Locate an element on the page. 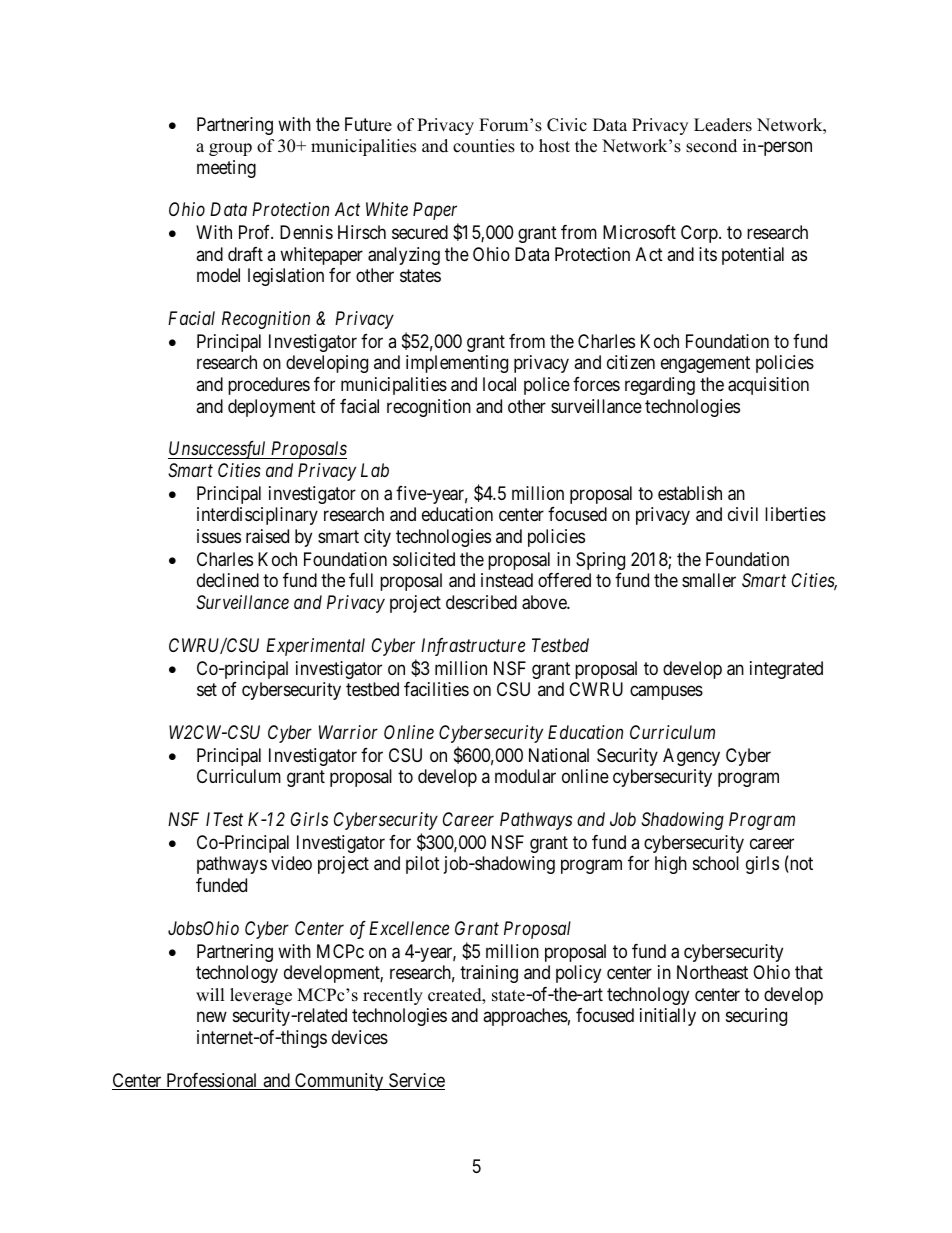 The image size is (952, 1233). second is located at coordinates (711, 146).
